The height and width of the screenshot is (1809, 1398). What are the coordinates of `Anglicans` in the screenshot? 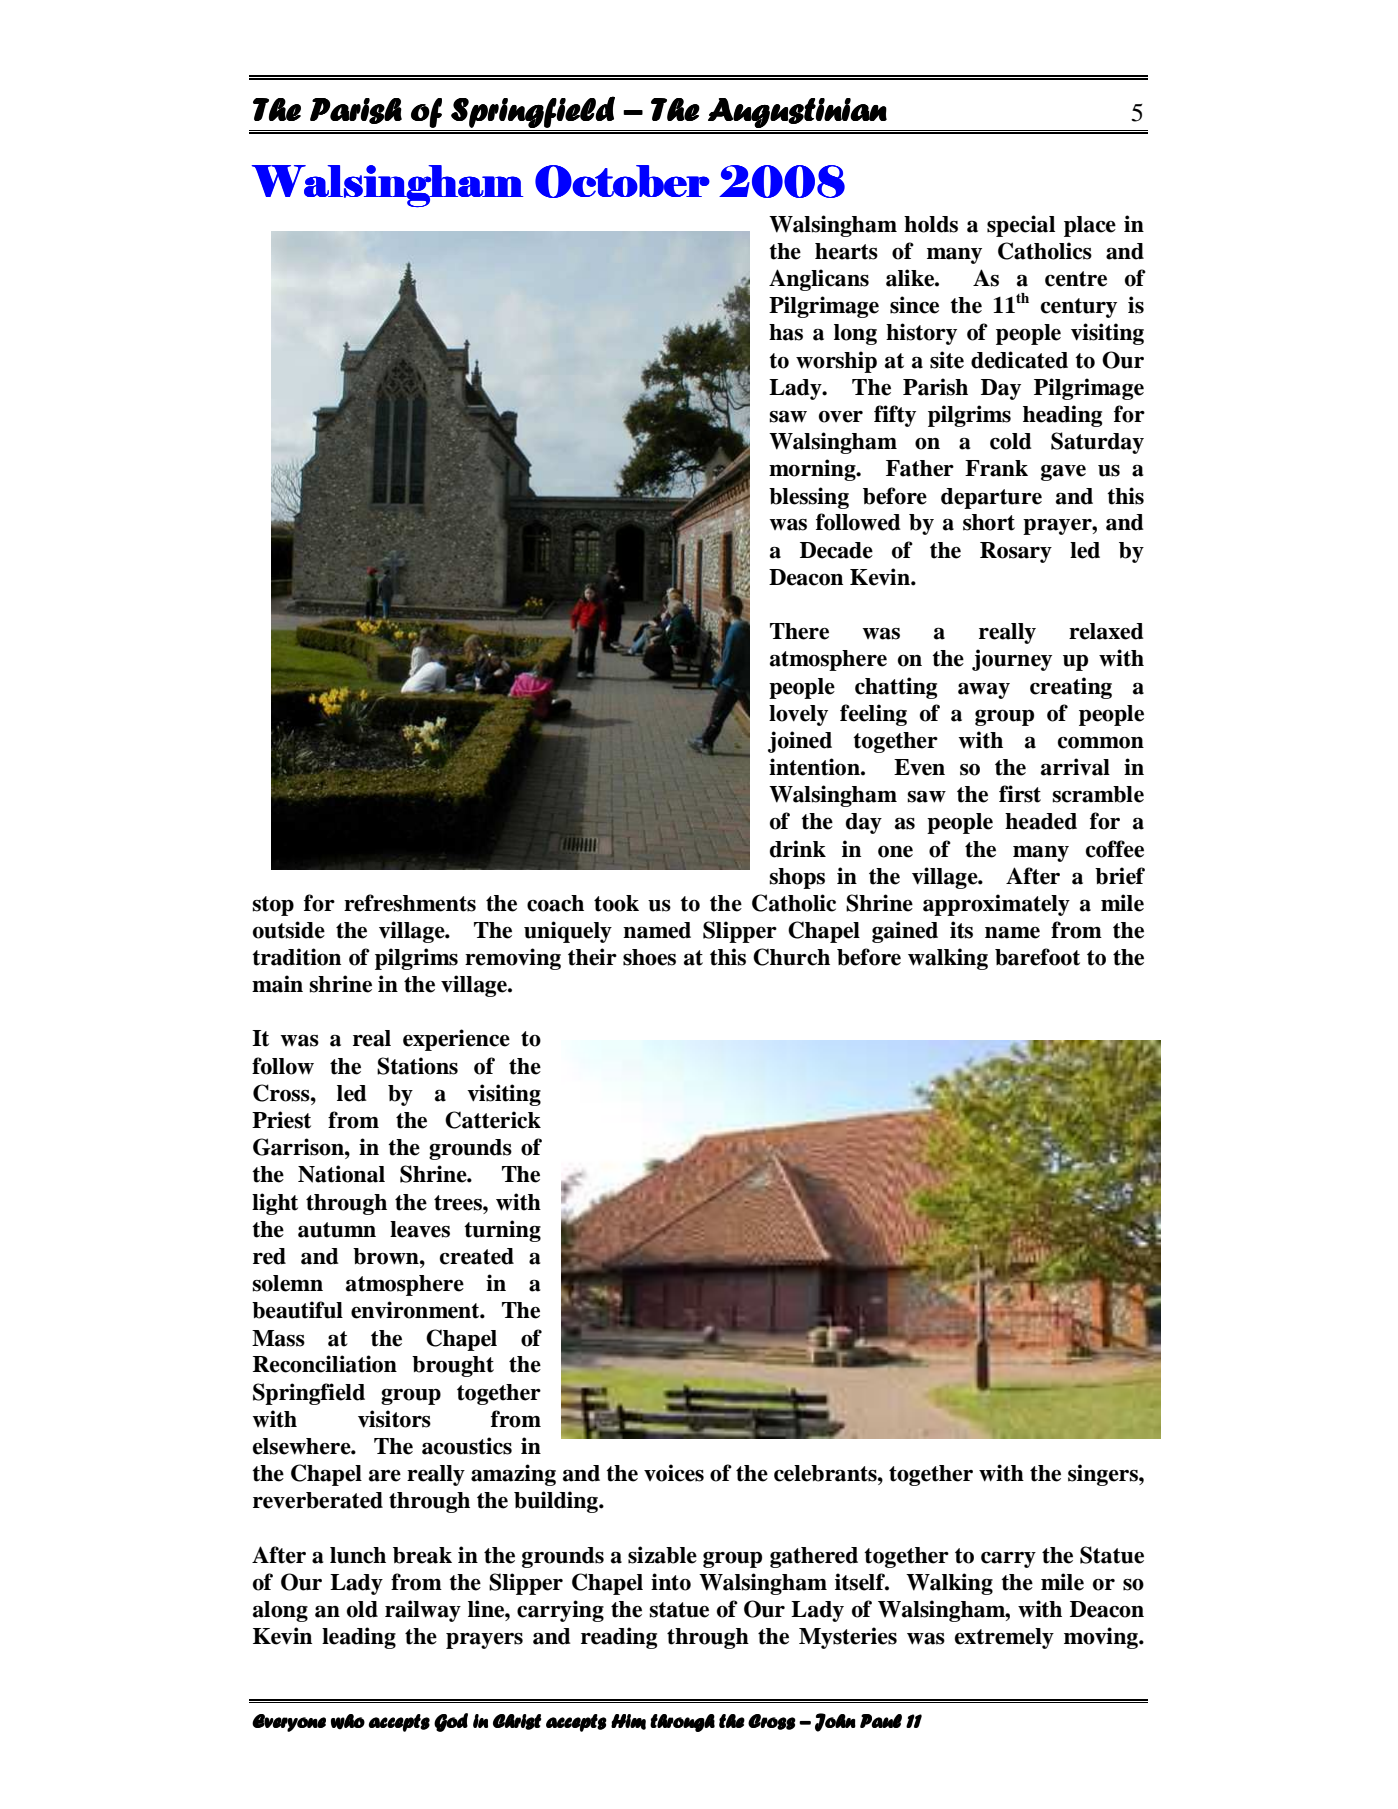 It's located at (819, 280).
